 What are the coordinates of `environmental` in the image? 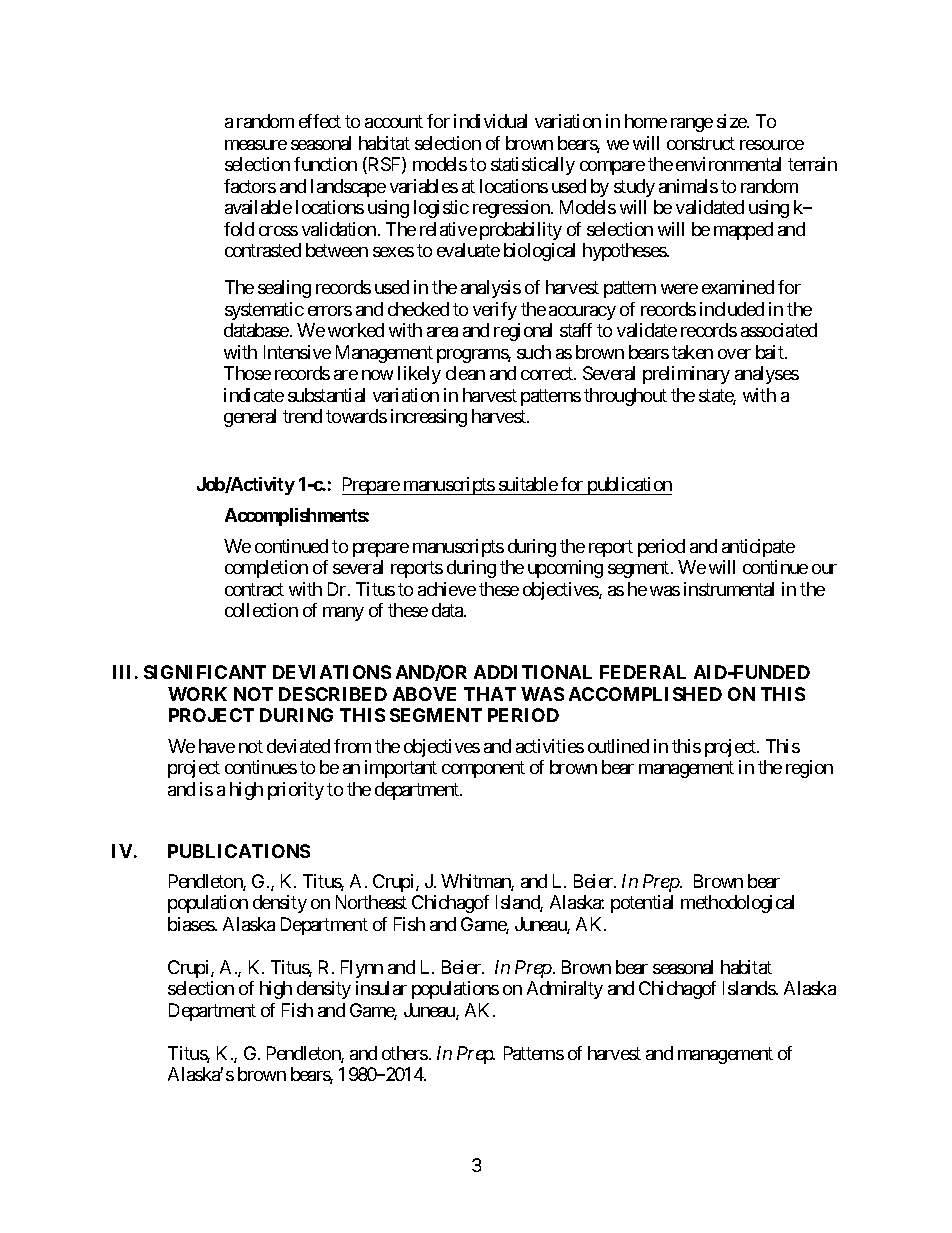 It's located at (728, 164).
